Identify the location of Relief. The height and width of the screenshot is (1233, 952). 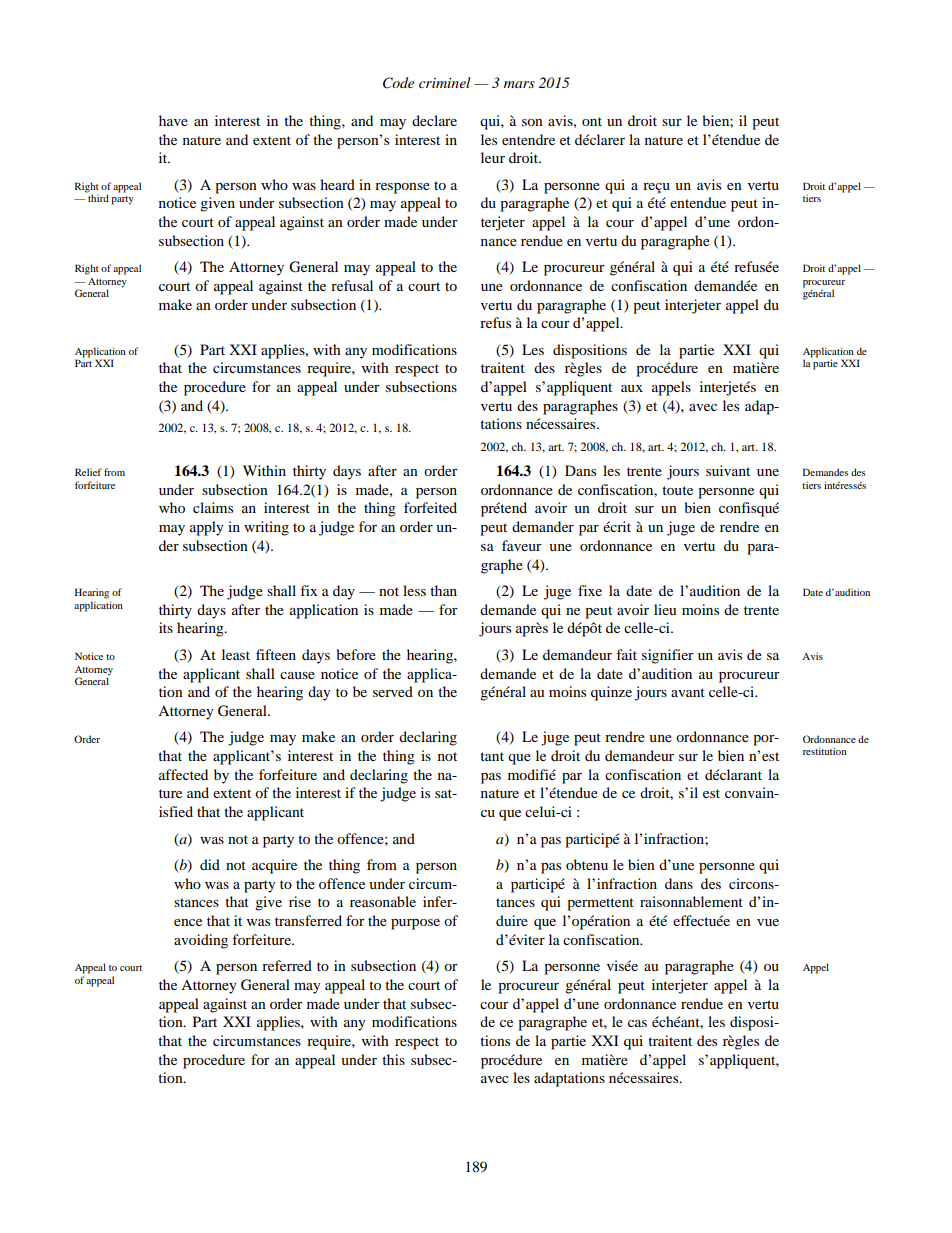
(88, 472).
